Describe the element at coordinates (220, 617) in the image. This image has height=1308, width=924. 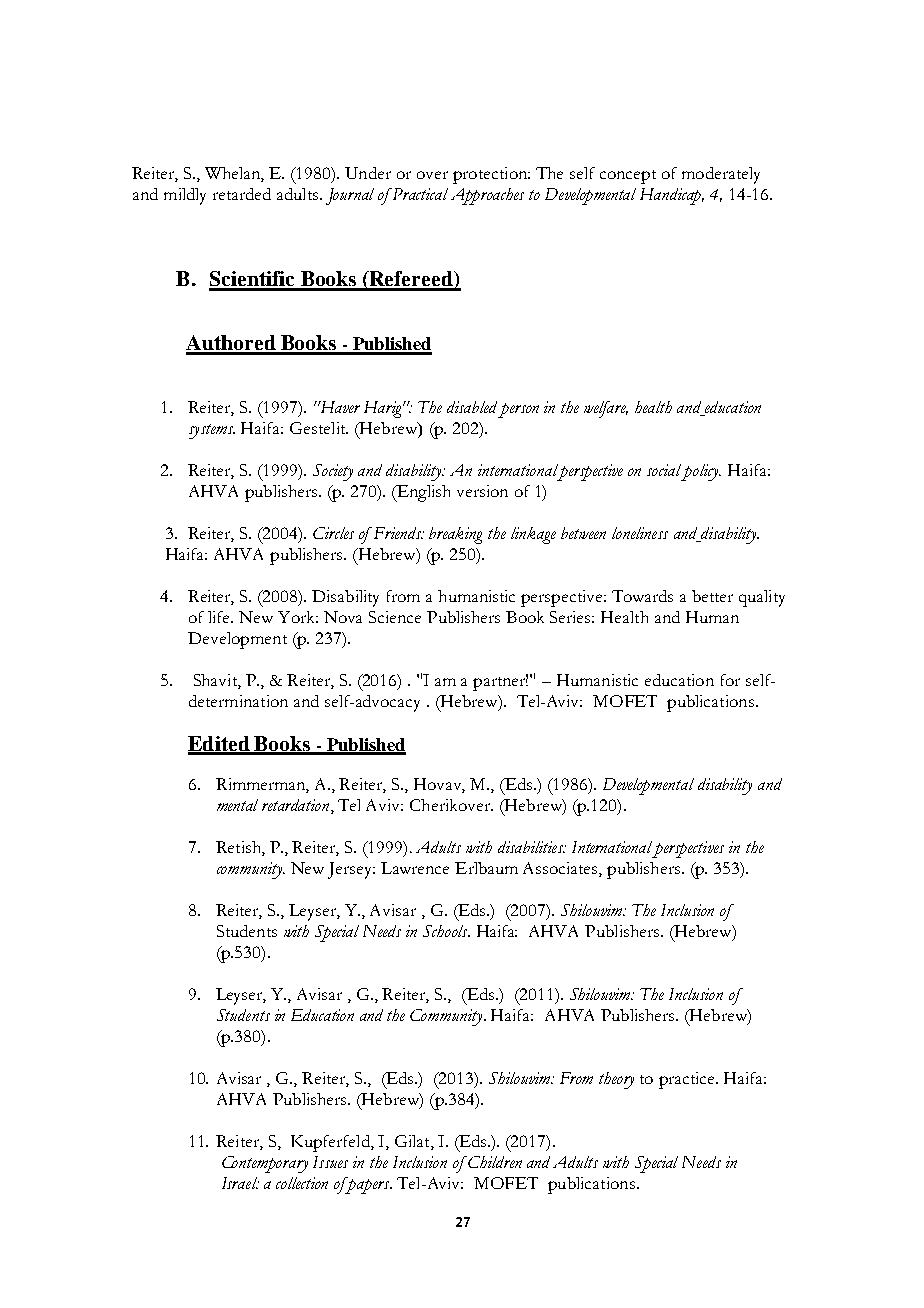
I see `life` at that location.
